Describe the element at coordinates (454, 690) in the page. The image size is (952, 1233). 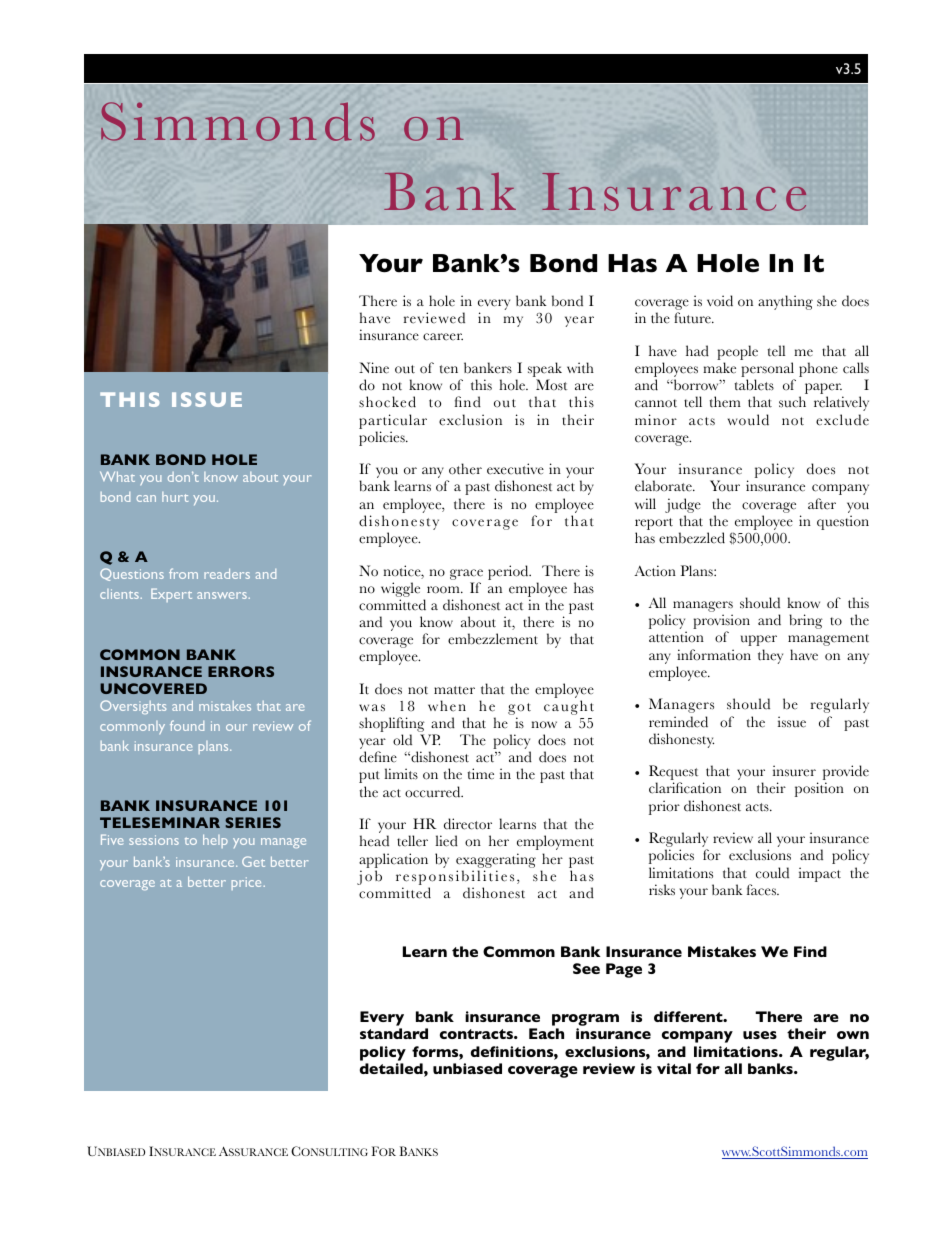
I see `matter` at that location.
